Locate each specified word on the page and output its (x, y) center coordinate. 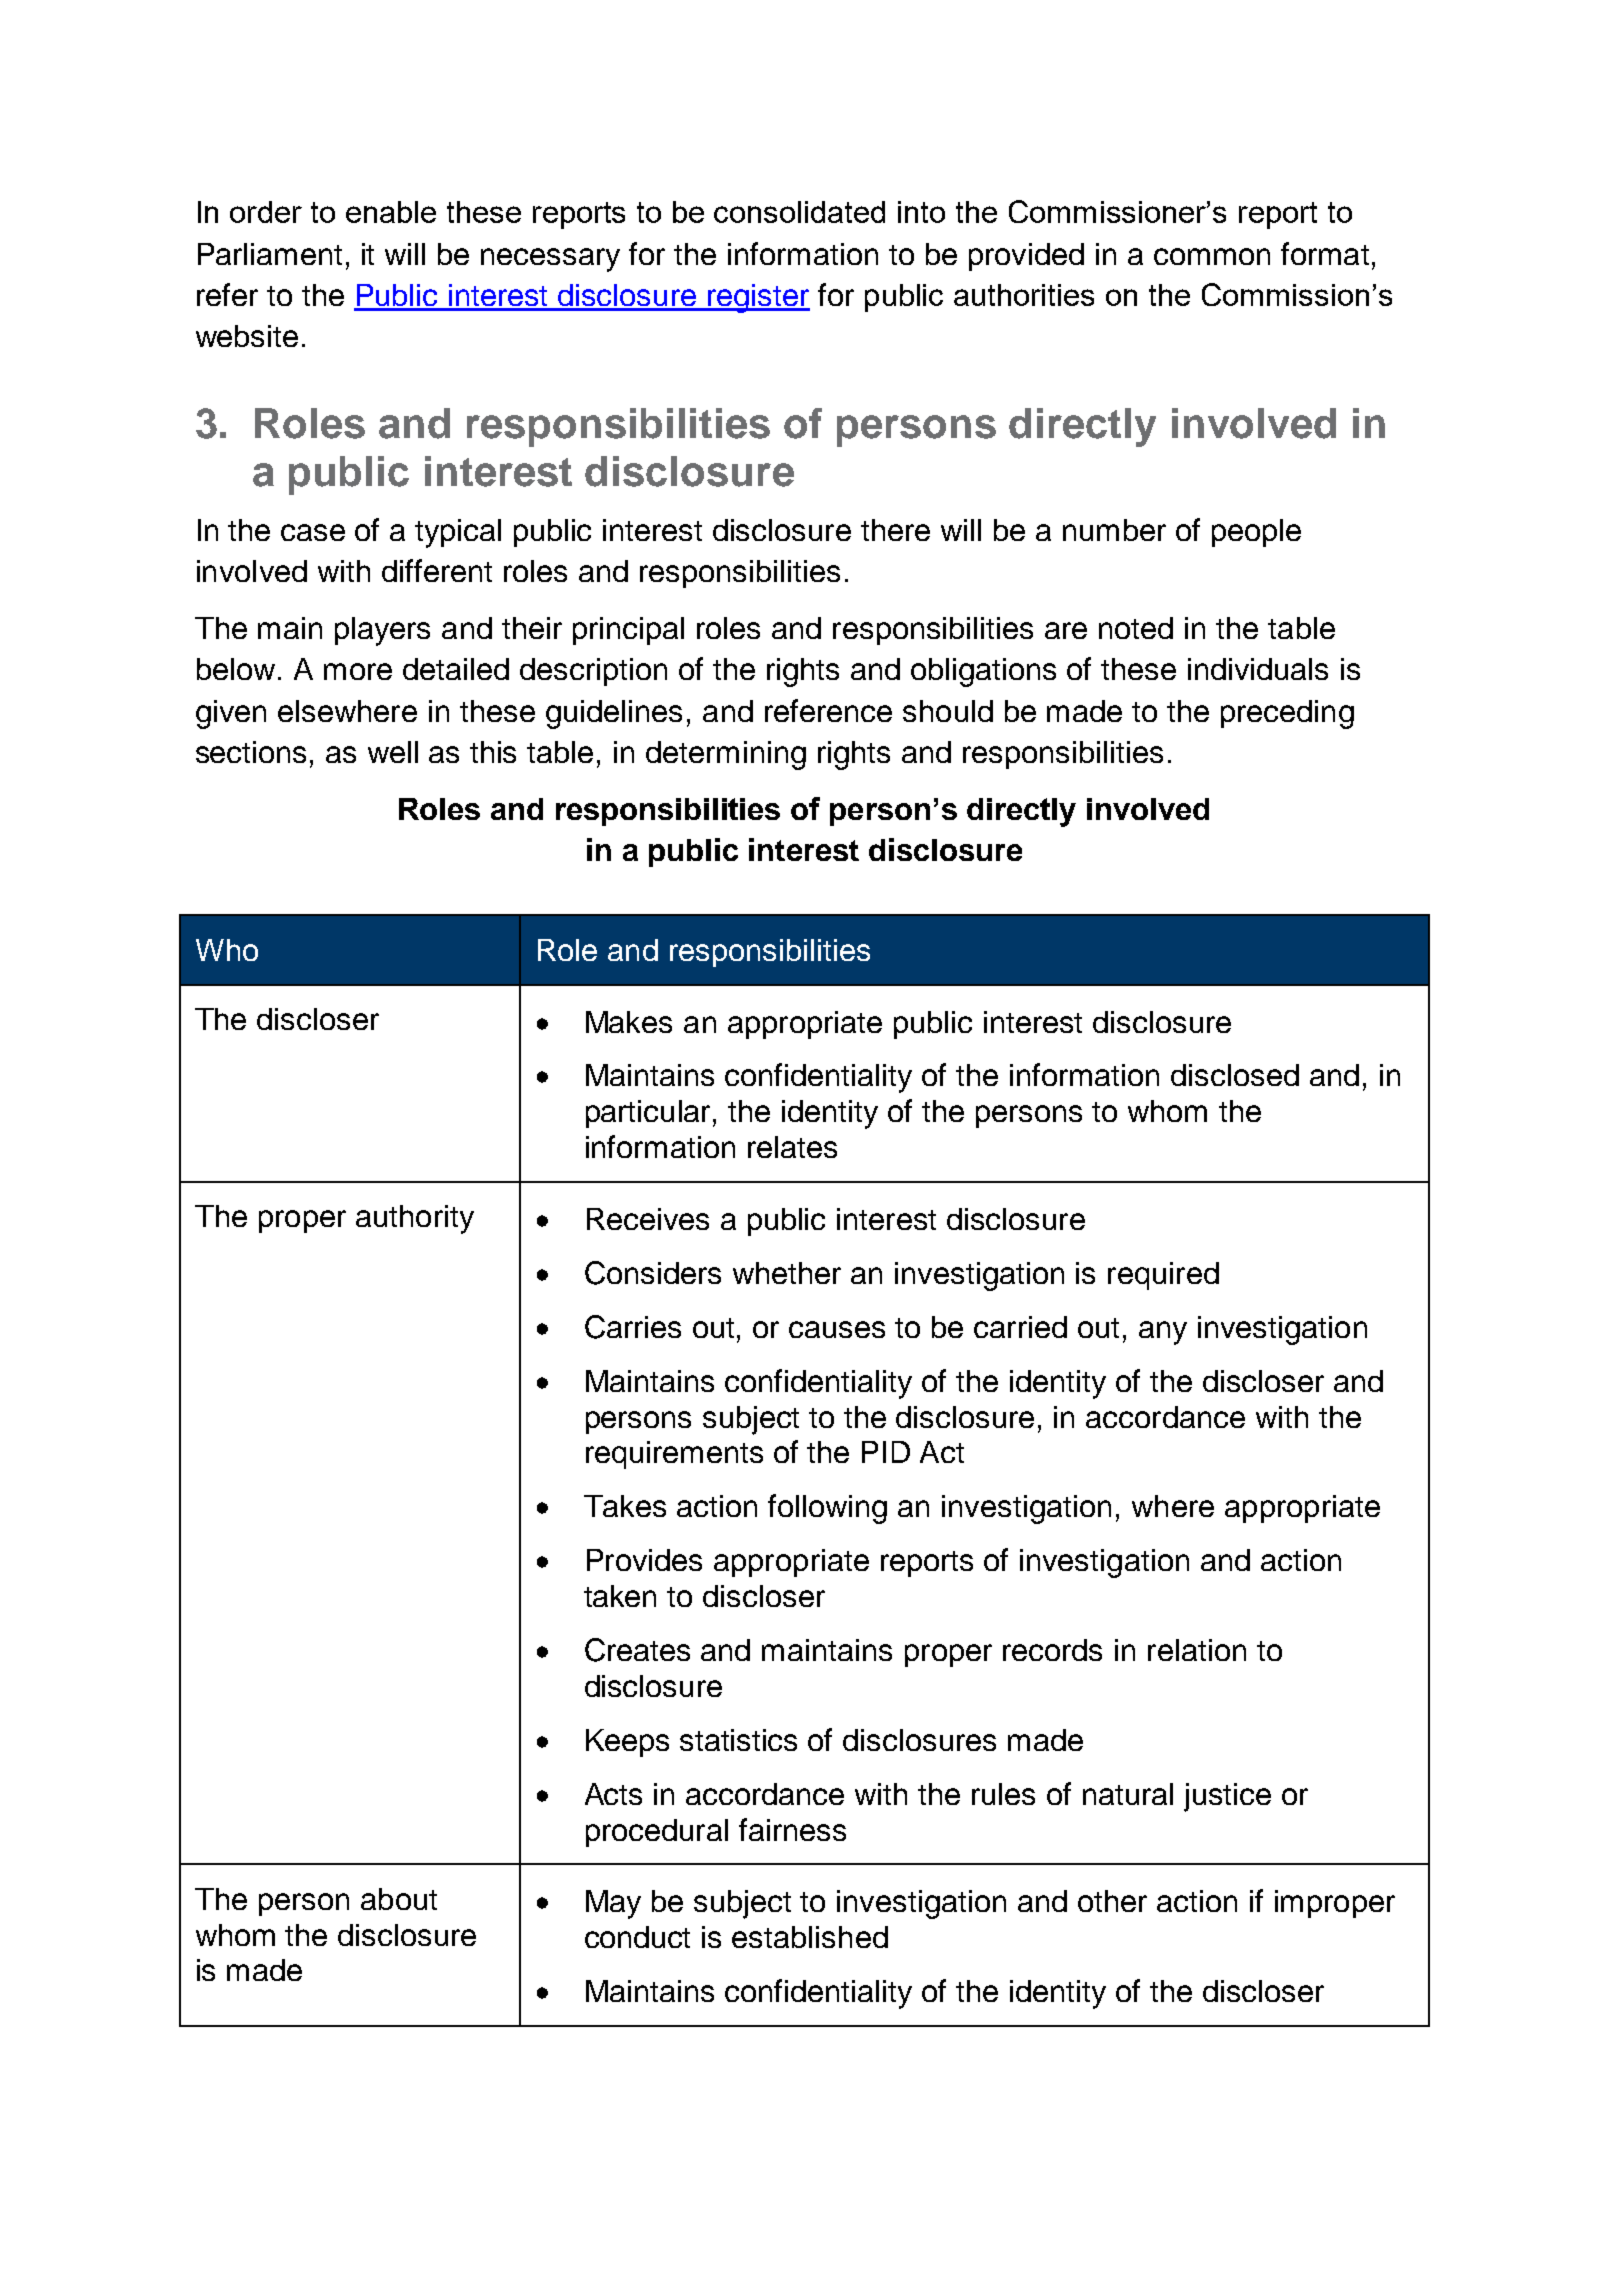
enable (391, 212)
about (399, 1899)
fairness (792, 1829)
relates (792, 1147)
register (758, 298)
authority (415, 1219)
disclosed (1235, 1075)
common (1212, 256)
